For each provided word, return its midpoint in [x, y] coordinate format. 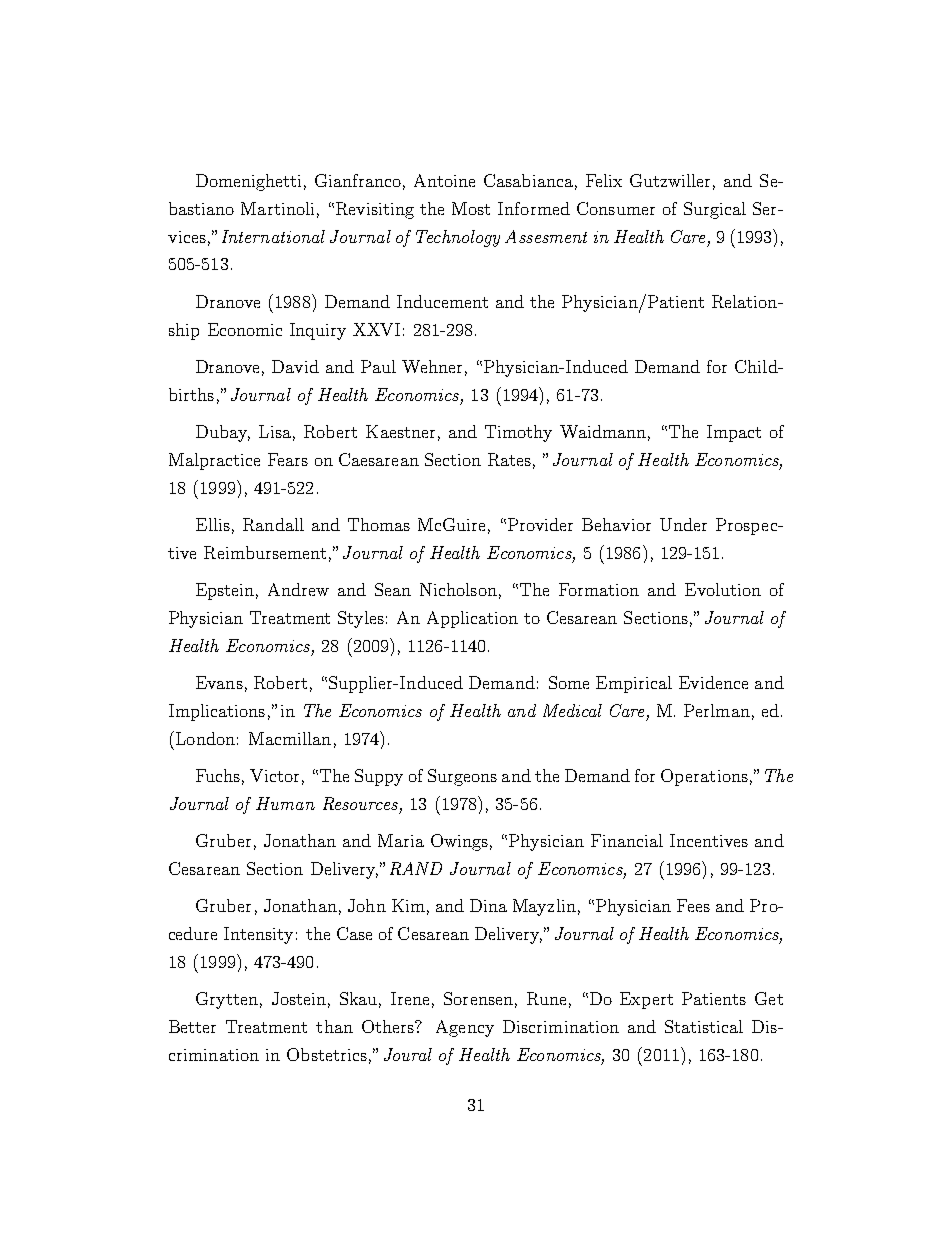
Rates [509, 459]
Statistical [704, 1026]
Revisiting [375, 210]
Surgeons [462, 777]
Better [192, 1026]
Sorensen [478, 998]
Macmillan [290, 738]
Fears [288, 459]
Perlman [717, 710]
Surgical [715, 210]
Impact [734, 433]
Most [471, 208]
